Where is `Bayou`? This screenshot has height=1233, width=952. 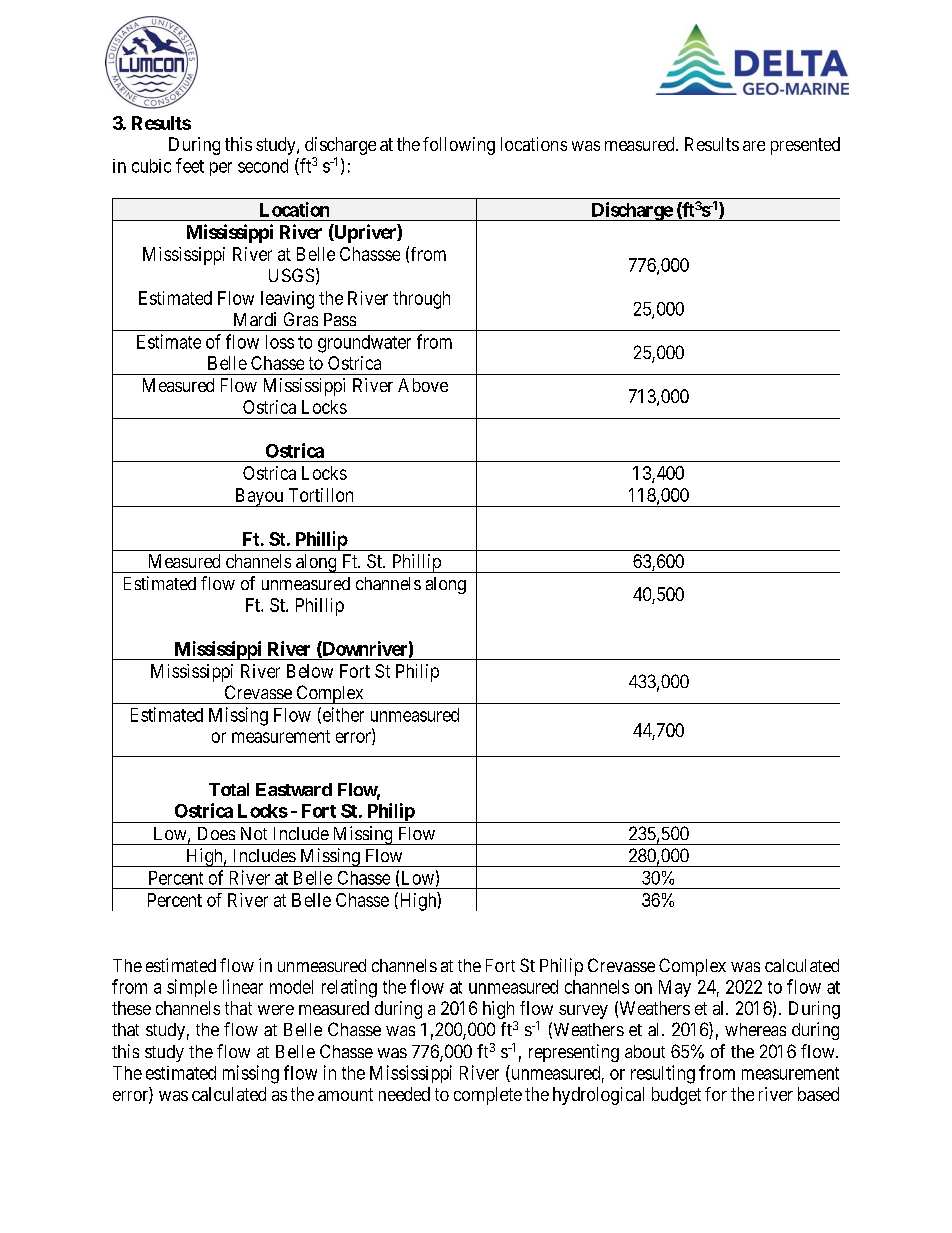
Bayou is located at coordinates (258, 497).
